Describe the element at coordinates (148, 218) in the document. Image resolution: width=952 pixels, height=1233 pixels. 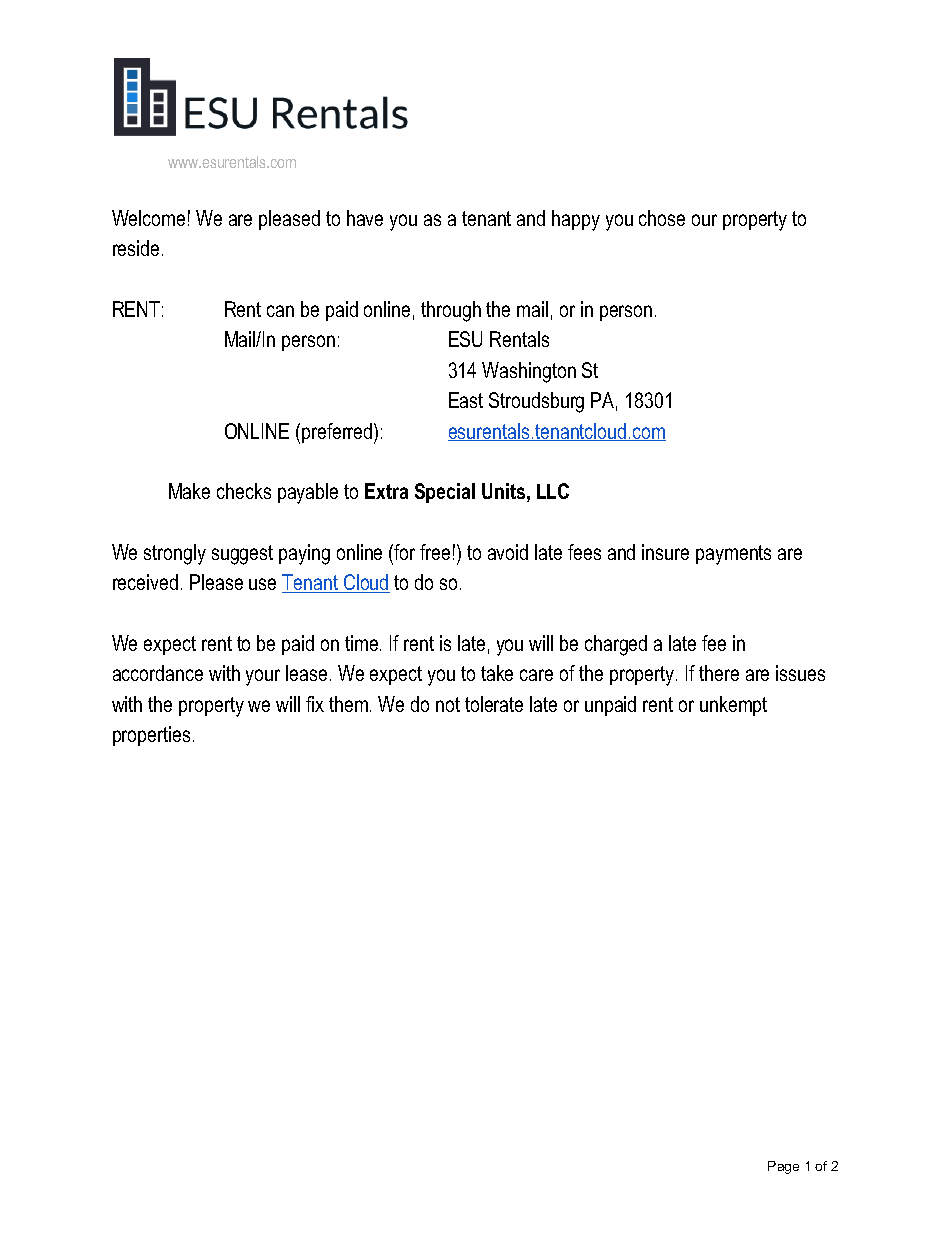
I see `Welcome` at that location.
